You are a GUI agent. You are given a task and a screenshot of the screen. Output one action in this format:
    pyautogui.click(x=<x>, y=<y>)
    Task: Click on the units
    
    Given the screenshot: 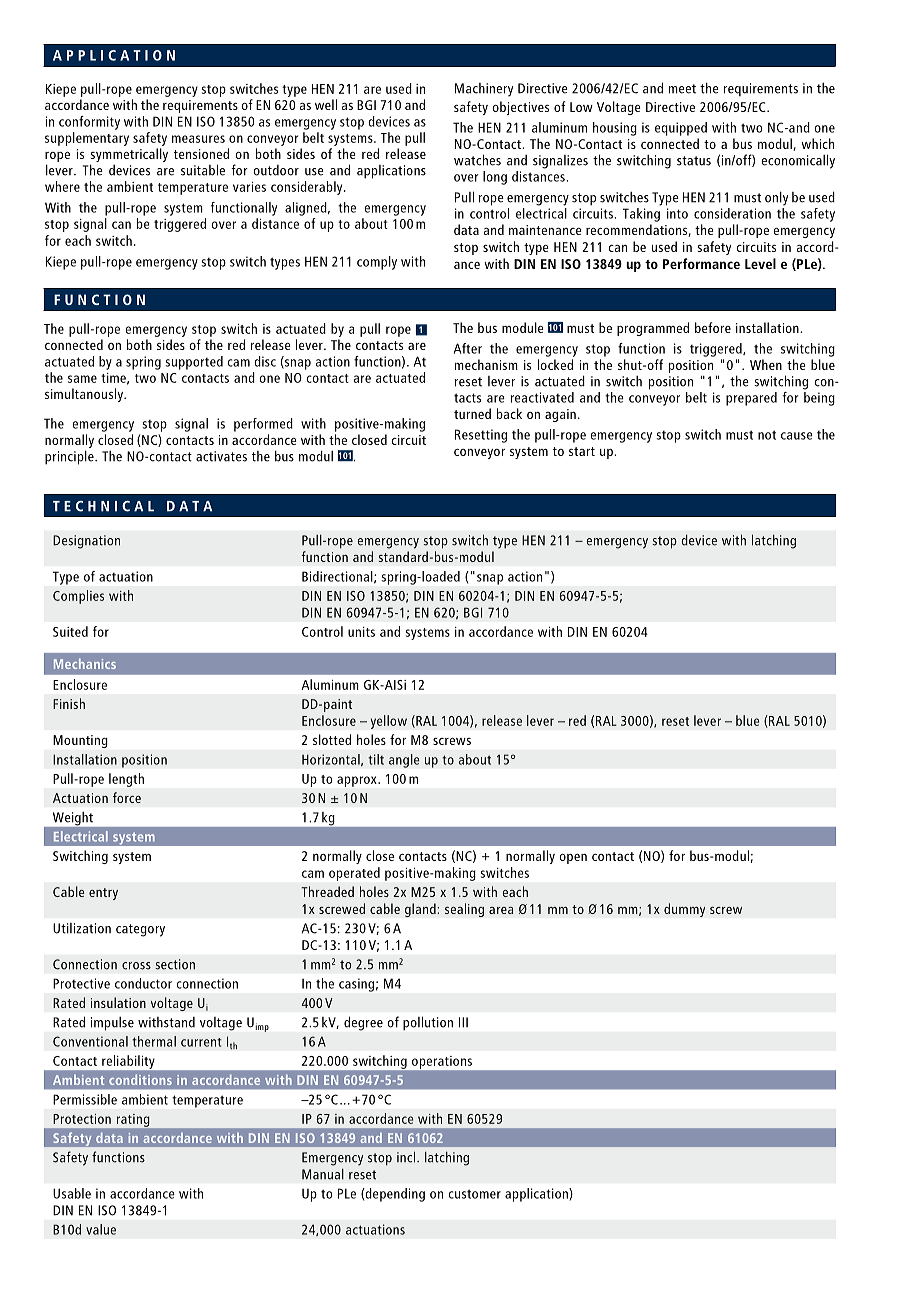 What is the action you would take?
    pyautogui.click(x=361, y=632)
